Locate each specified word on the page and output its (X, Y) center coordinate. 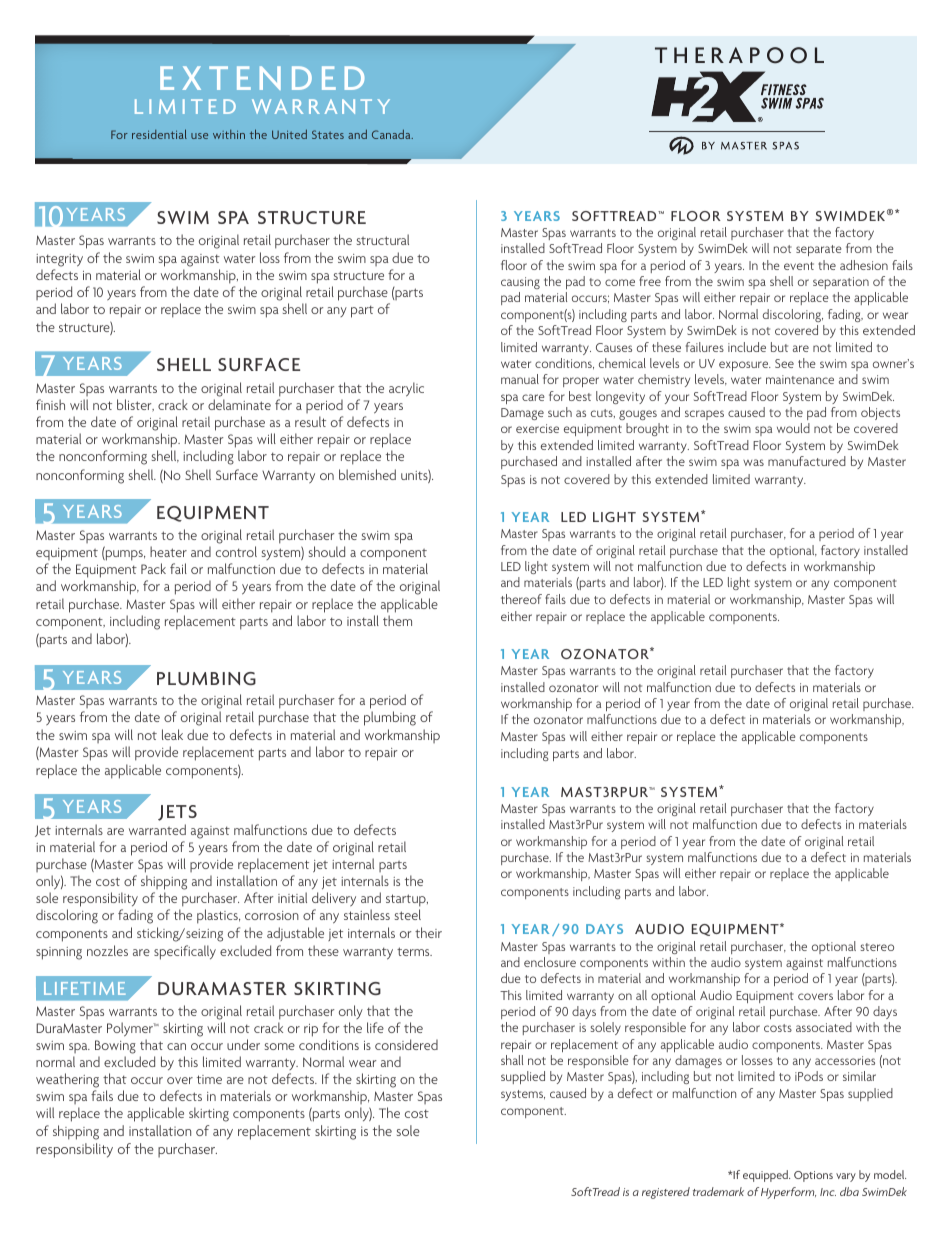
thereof (521, 599)
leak (172, 734)
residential (159, 134)
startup (407, 902)
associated (824, 1027)
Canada (392, 134)
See (784, 363)
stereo (877, 947)
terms (414, 951)
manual (520, 379)
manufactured (807, 461)
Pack (153, 568)
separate (819, 250)
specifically (185, 952)
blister (135, 405)
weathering (67, 1082)
